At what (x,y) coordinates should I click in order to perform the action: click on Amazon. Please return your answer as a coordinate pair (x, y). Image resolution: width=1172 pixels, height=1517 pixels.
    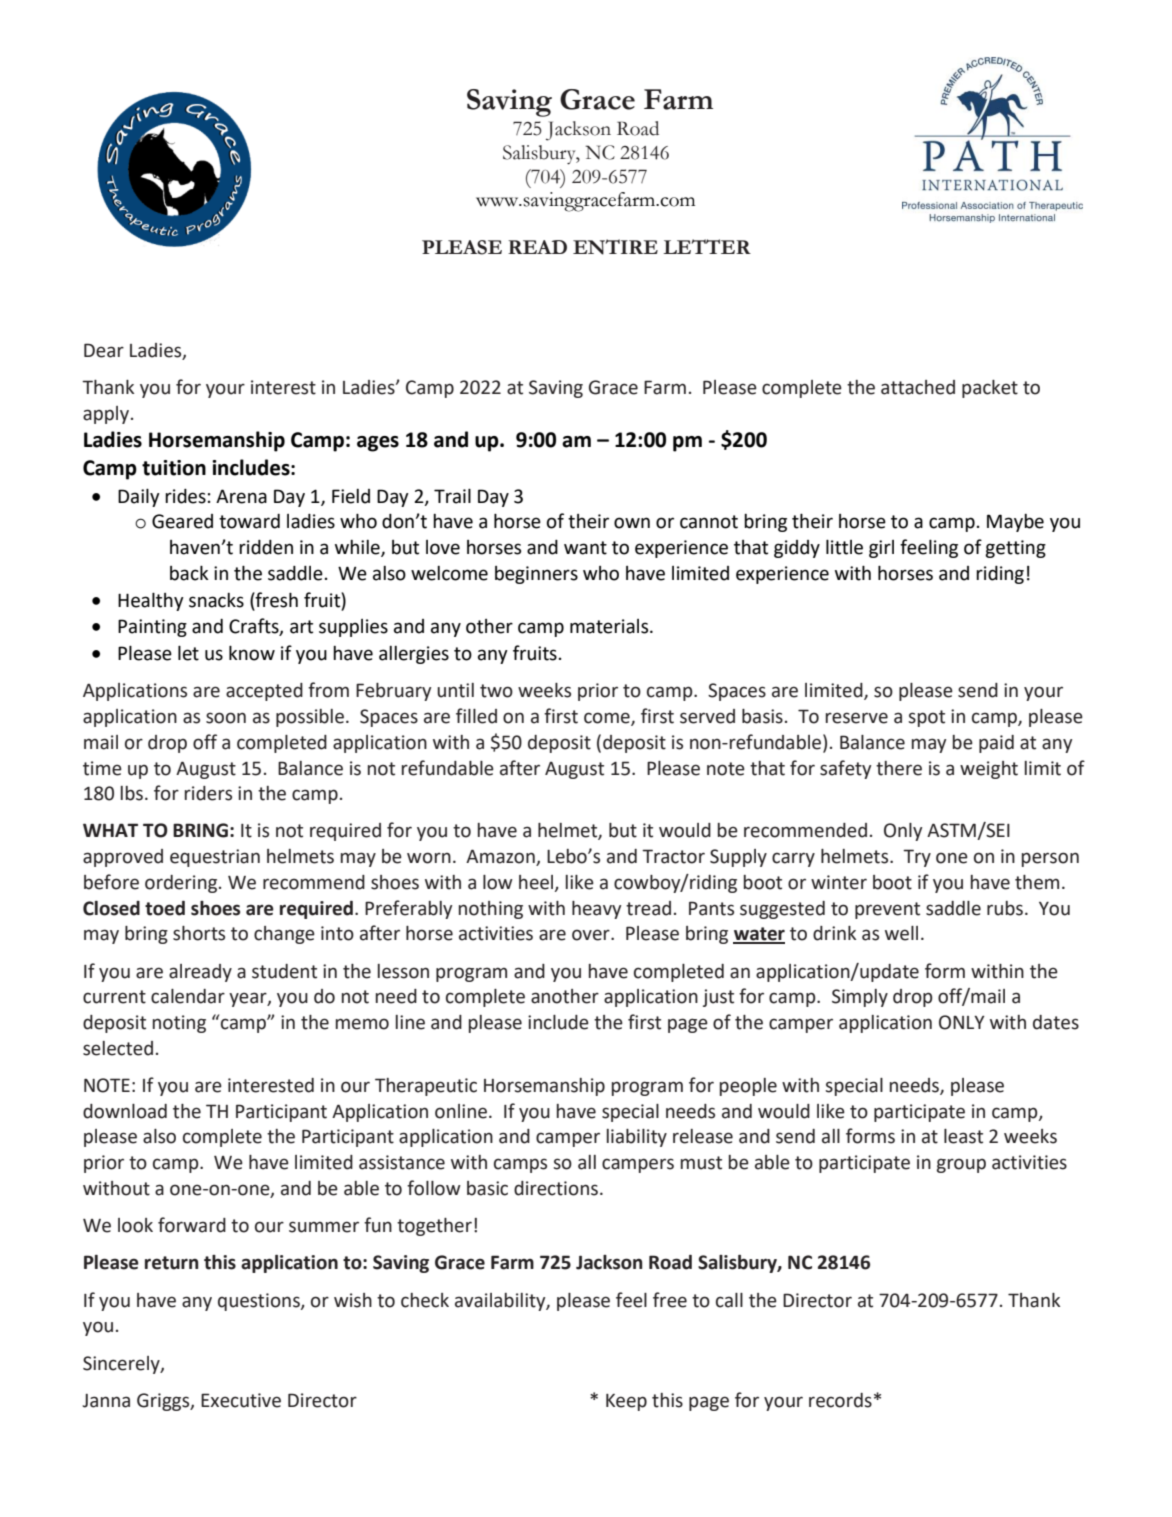
    Looking at the image, I should click on (501, 857).
